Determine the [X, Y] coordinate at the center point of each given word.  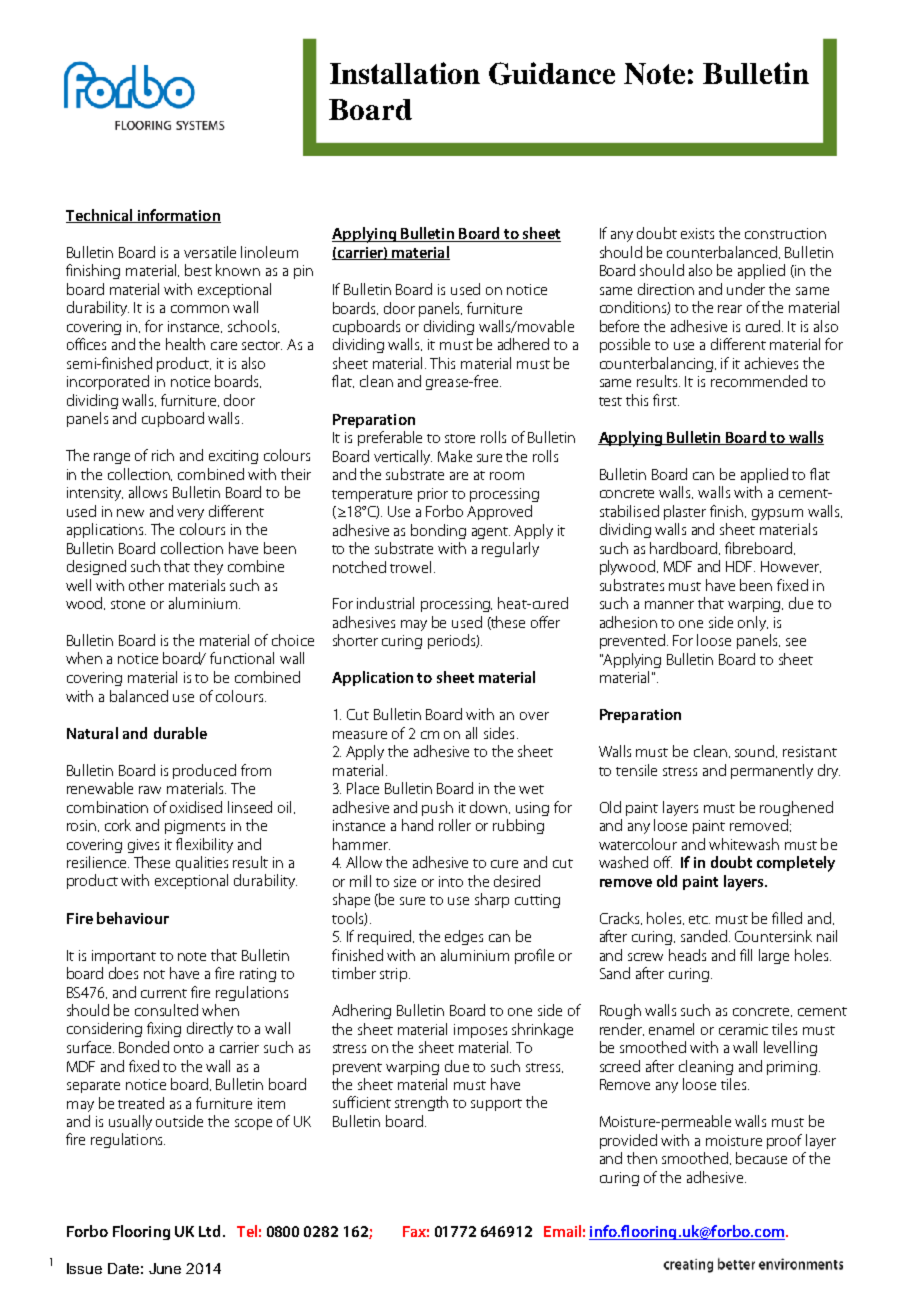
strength [421, 1103]
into [451, 881]
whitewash [744, 844]
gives [143, 846]
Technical [100, 216]
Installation [405, 73]
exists [697, 233]
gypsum [777, 514]
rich [163, 455]
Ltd [209, 1231]
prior [433, 495]
